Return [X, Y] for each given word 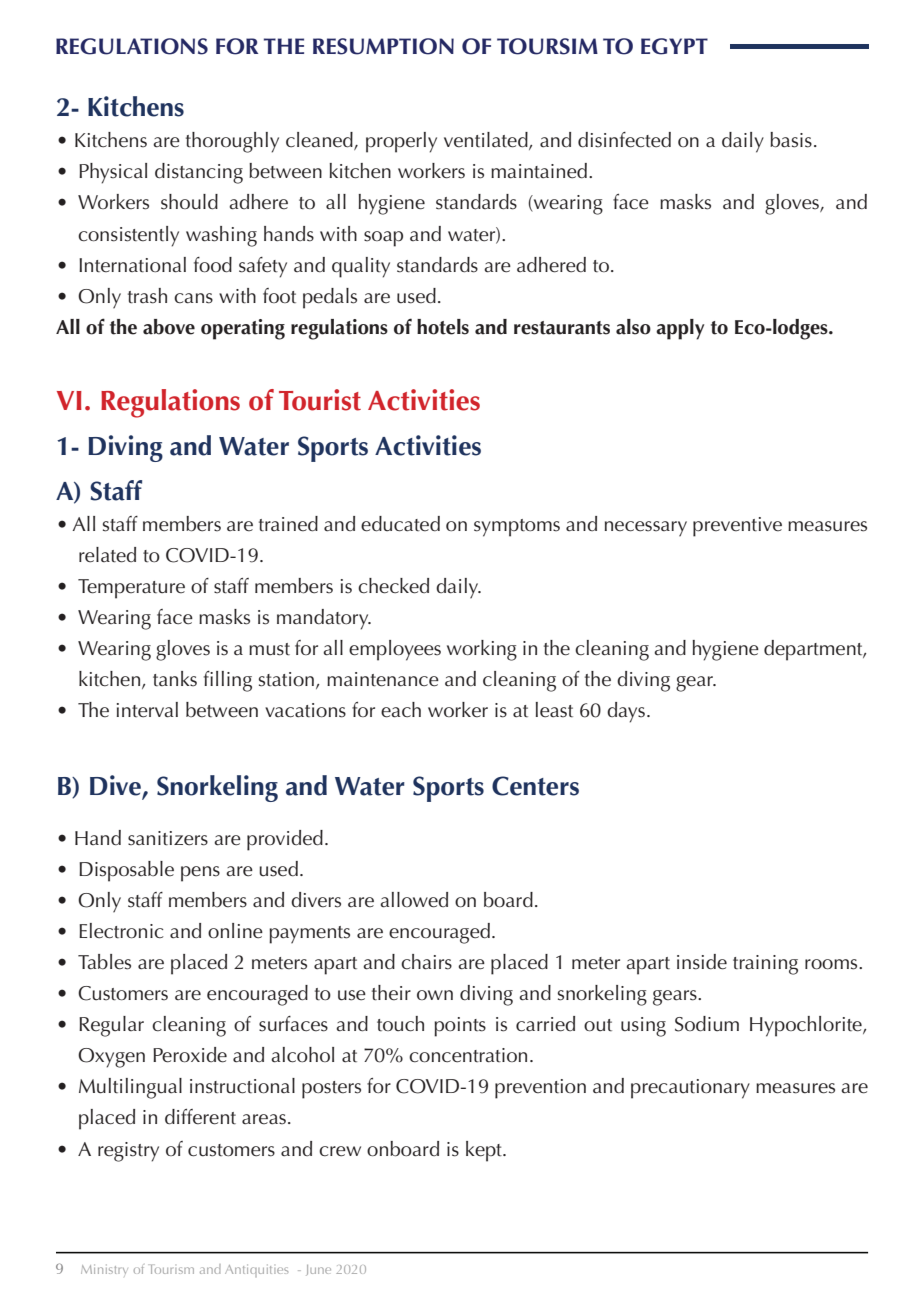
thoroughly [232, 142]
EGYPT [674, 46]
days [626, 712]
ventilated [487, 141]
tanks [175, 679]
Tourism [171, 1269]
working [482, 650]
